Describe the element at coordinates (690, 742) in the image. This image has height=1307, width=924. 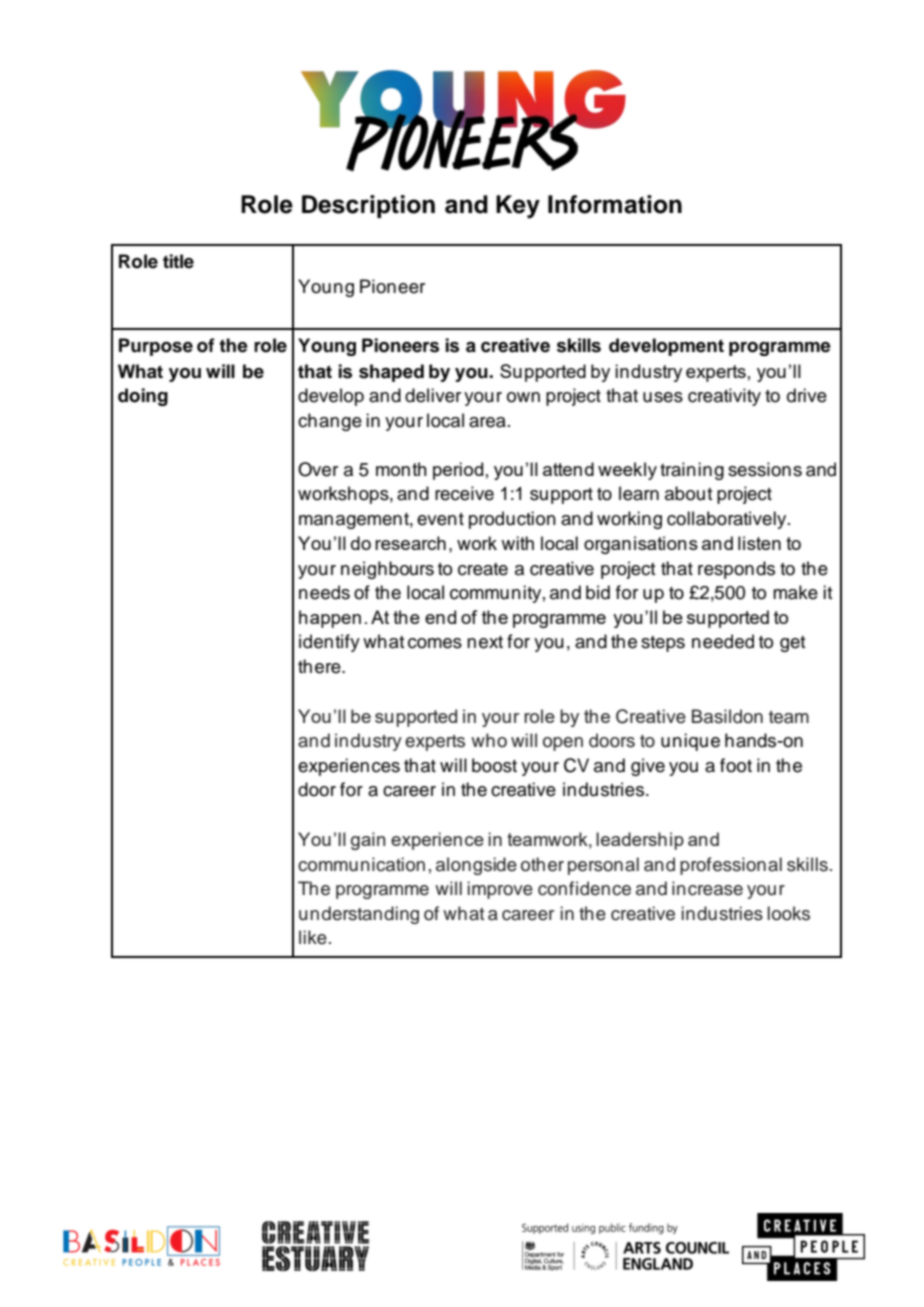
I see `unique` at that location.
